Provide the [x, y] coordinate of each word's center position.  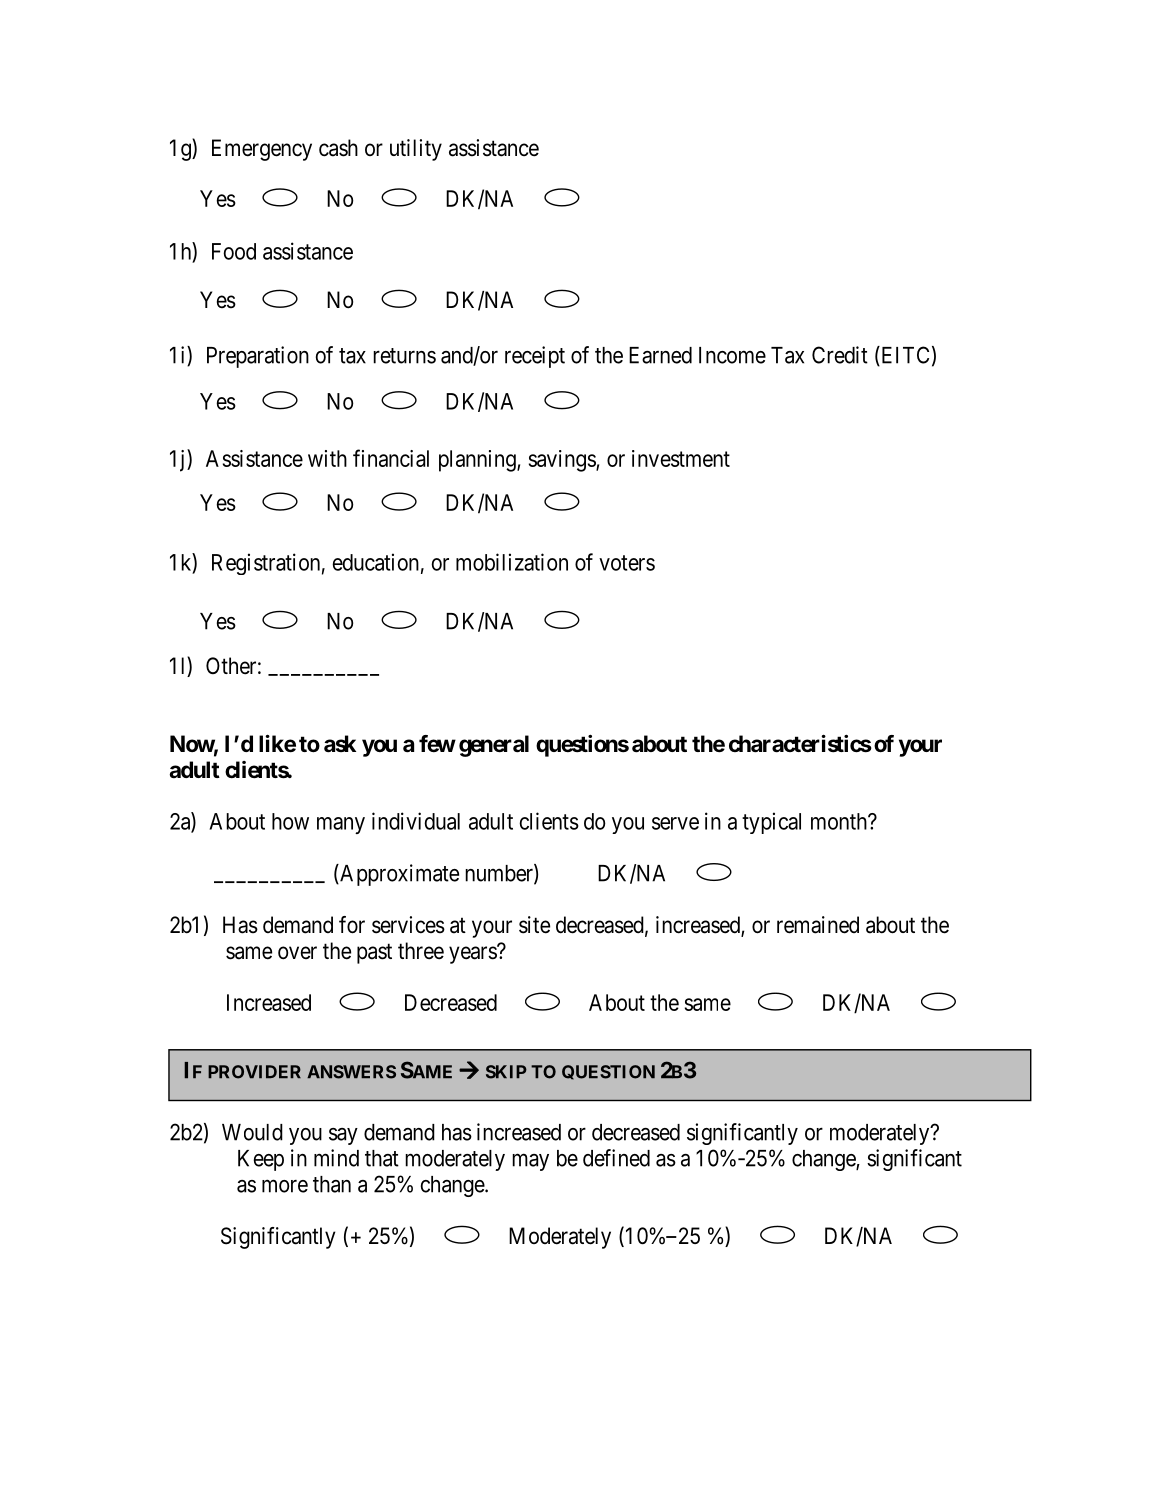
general [494, 746]
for [352, 925]
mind [336, 1158]
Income [732, 355]
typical [771, 823]
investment [681, 458]
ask [340, 744]
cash [338, 148]
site [534, 925]
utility [416, 150]
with [327, 458]
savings [563, 461]
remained [818, 925]
